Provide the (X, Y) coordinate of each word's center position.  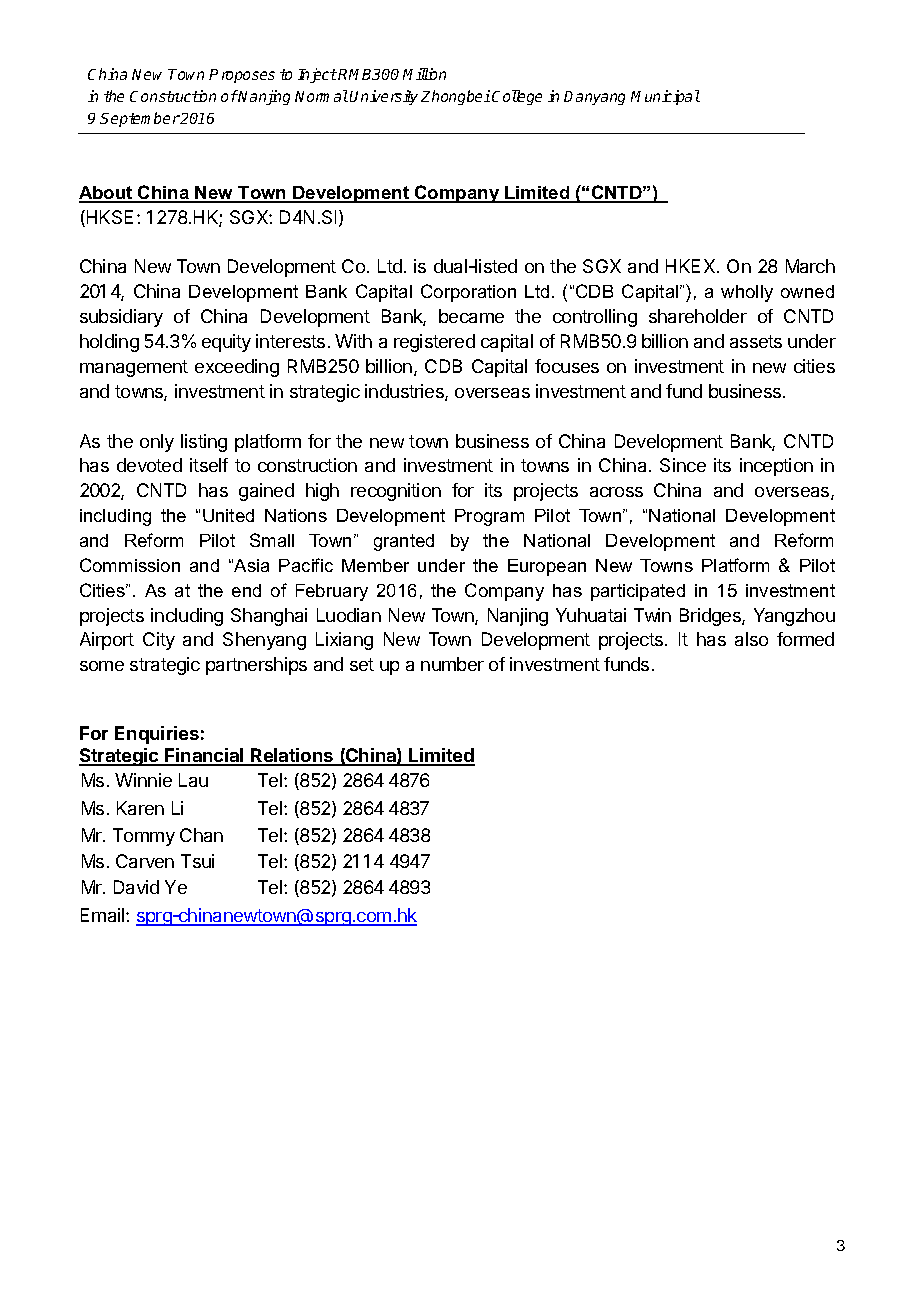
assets (756, 341)
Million (424, 74)
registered (434, 343)
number (452, 664)
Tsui (197, 861)
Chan (201, 835)
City (159, 641)
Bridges (711, 617)
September (140, 119)
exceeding (237, 368)
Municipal (665, 97)
